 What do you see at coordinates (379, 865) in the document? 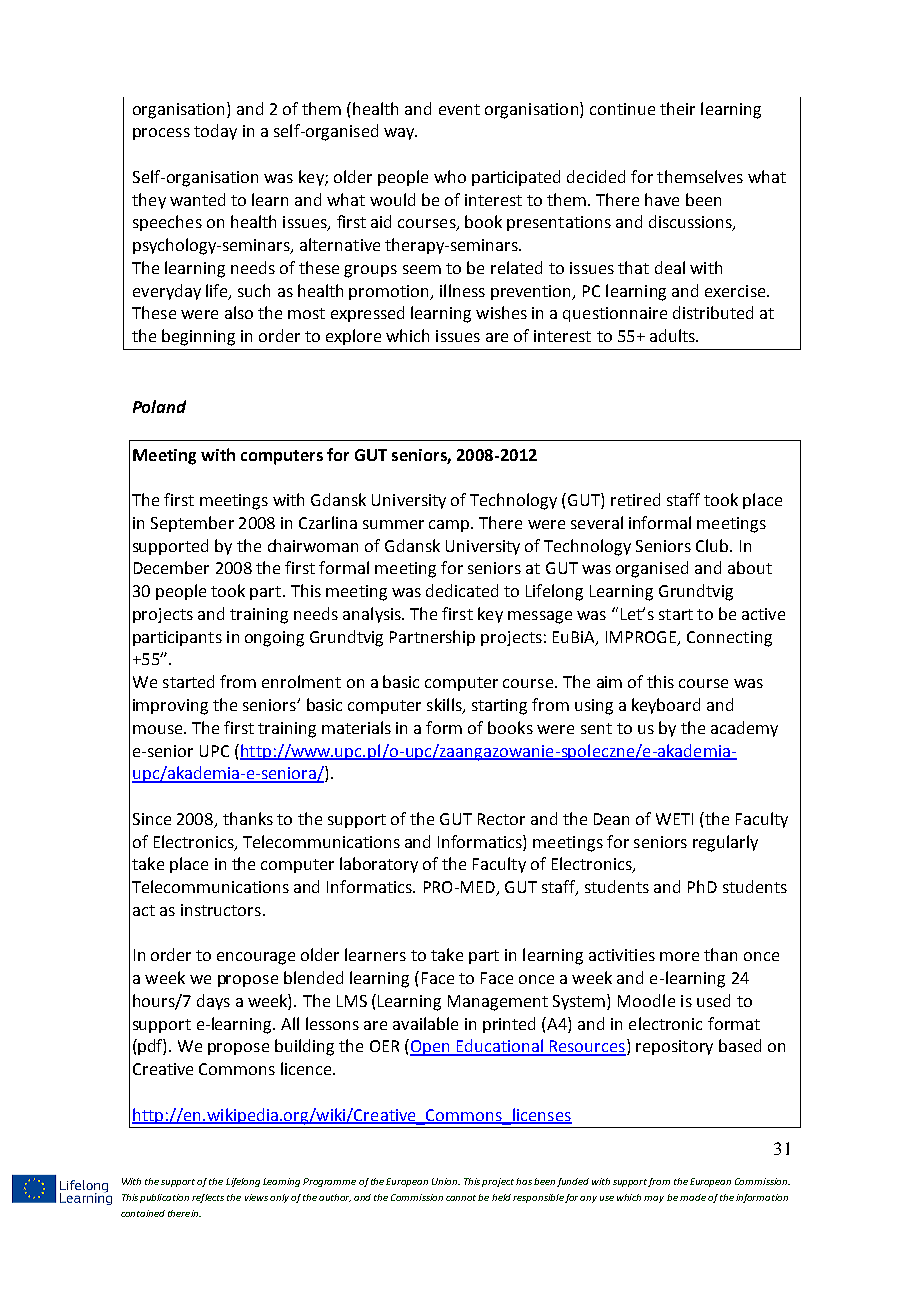
I see `laboratory` at bounding box center [379, 865].
